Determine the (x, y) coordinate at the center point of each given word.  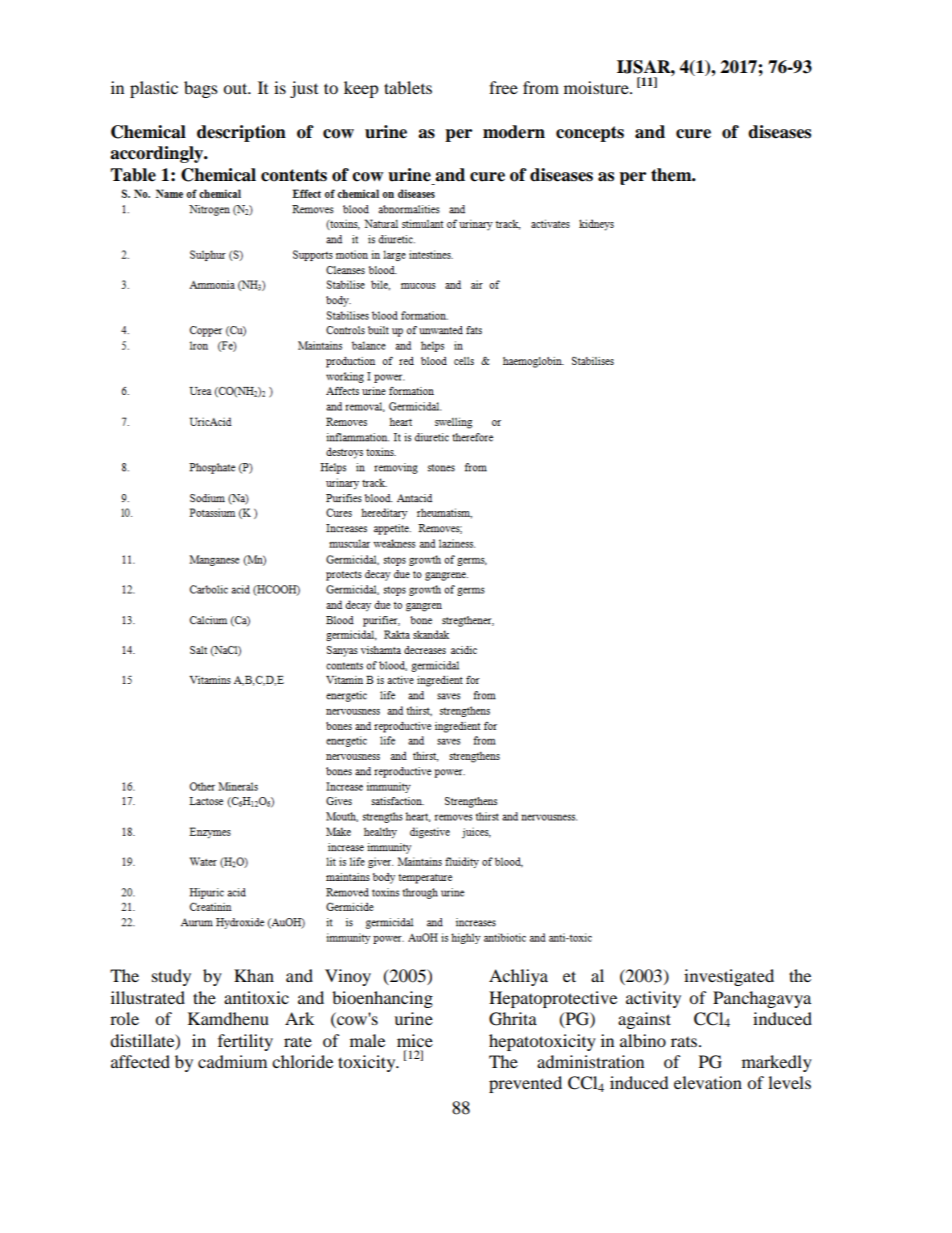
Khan (254, 975)
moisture (597, 87)
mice (415, 1040)
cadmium (232, 1061)
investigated (729, 977)
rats (685, 1042)
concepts (590, 134)
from (541, 87)
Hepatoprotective (553, 999)
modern (514, 132)
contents (294, 175)
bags (201, 89)
